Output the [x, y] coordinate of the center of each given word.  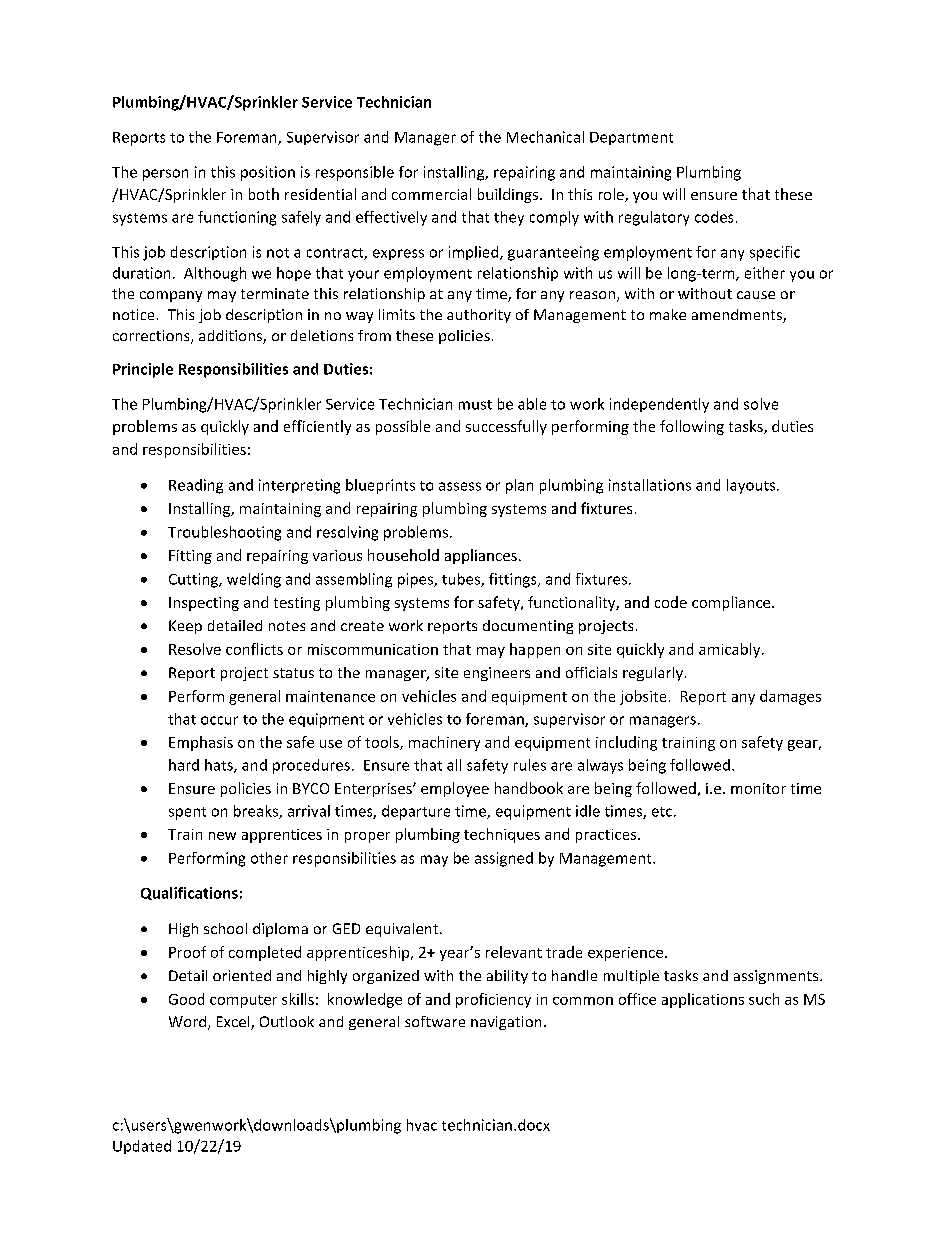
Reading [196, 486]
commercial [431, 194]
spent [187, 813]
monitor [758, 788]
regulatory [654, 218]
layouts [752, 486]
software [435, 1021]
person [165, 175]
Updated [142, 1147]
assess [460, 486]
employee [455, 789]
